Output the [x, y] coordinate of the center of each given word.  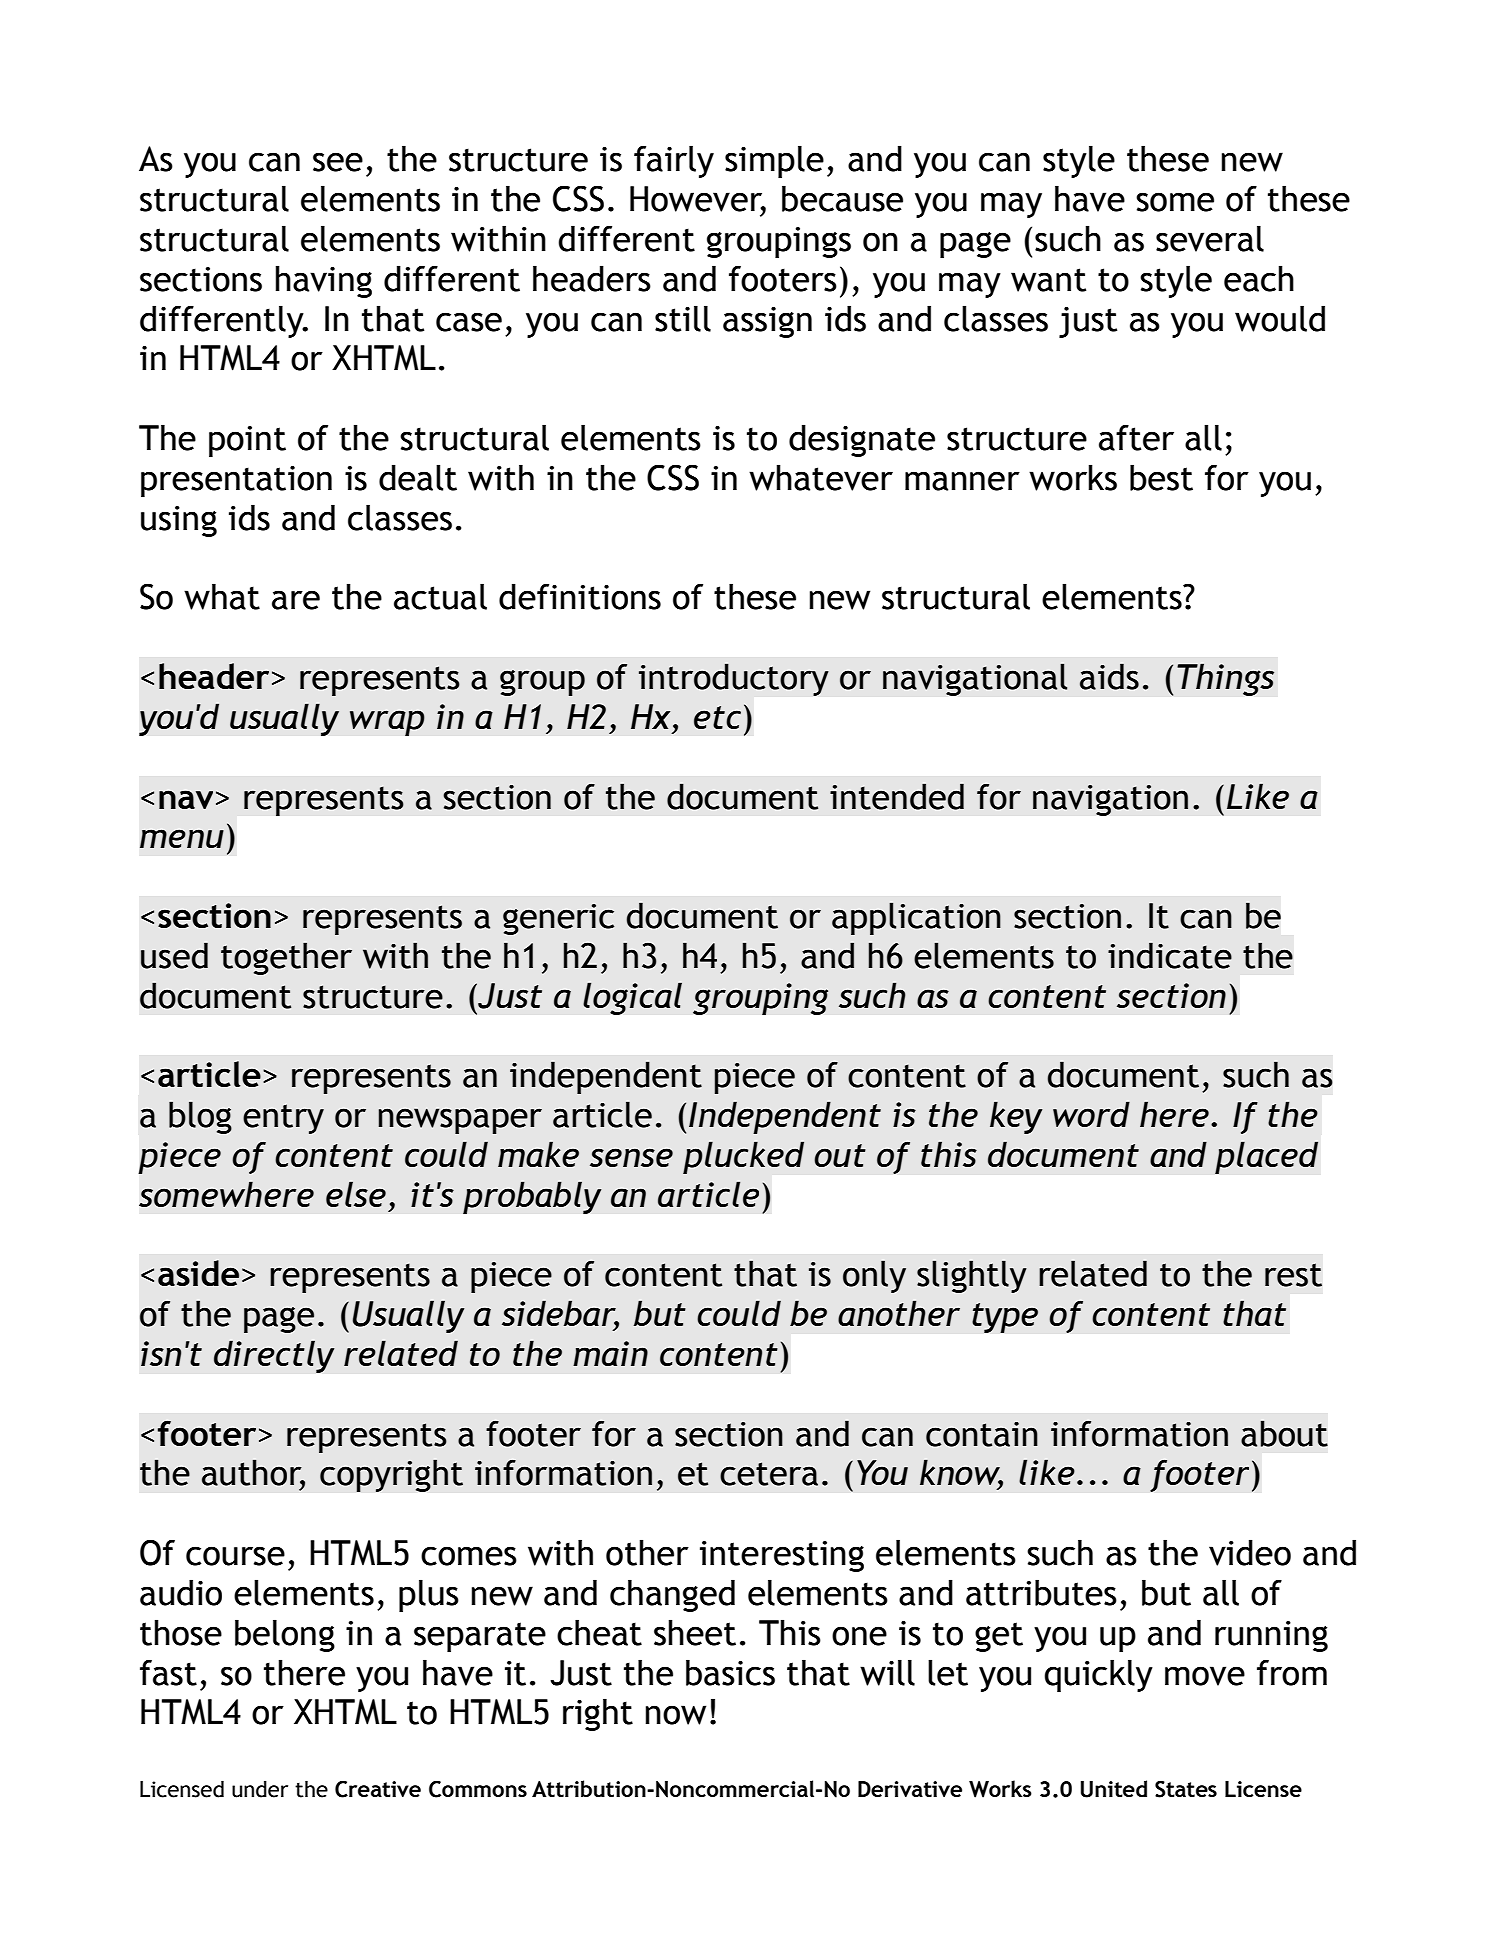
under [260, 1789]
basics [730, 1672]
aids [1109, 676]
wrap [387, 723]
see [338, 162]
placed [1266, 1157]
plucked [743, 1157]
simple [774, 161]
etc [717, 717]
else [356, 1194]
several [1210, 238]
